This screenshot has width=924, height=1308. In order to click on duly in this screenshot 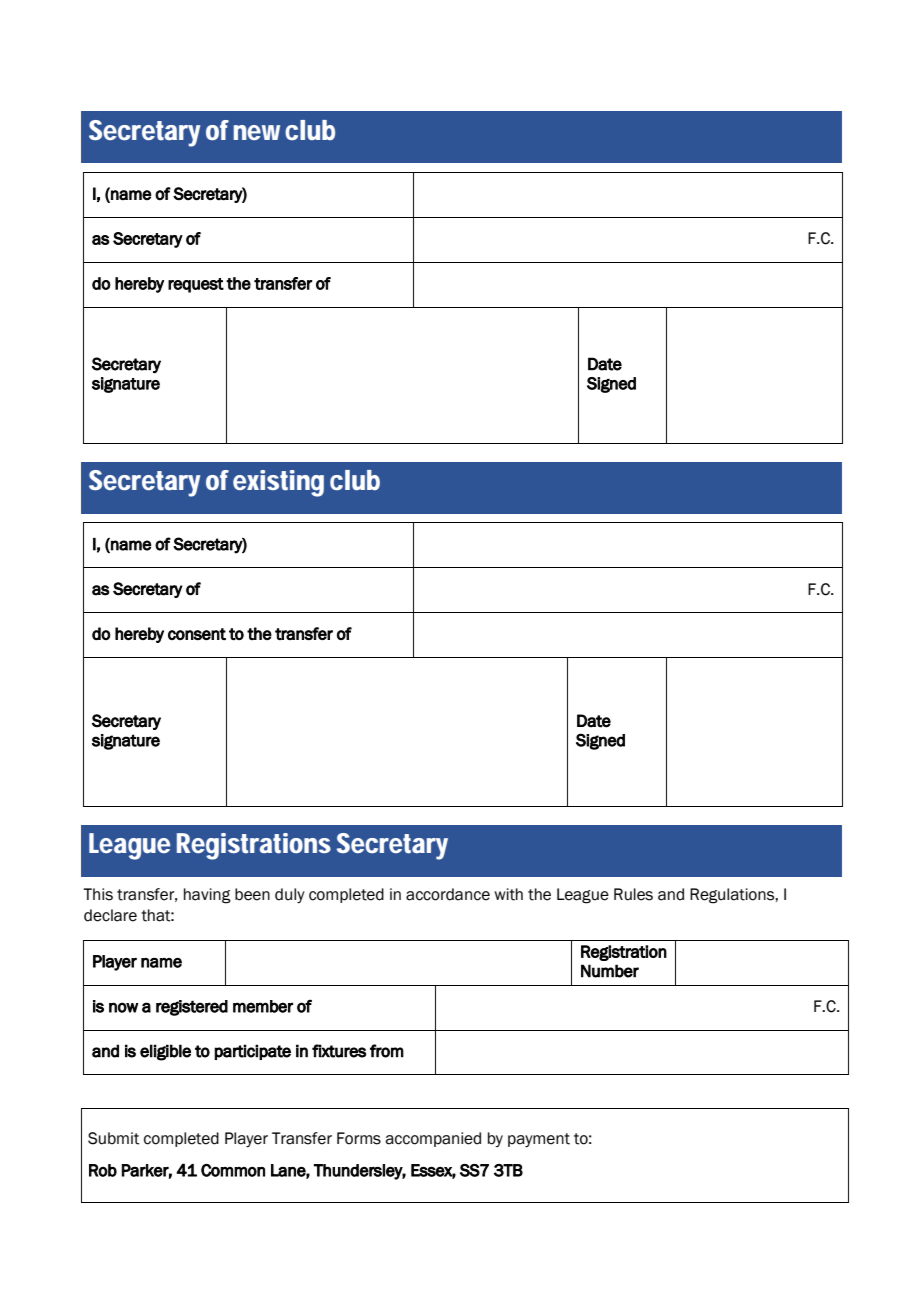, I will do `click(290, 895)`.
